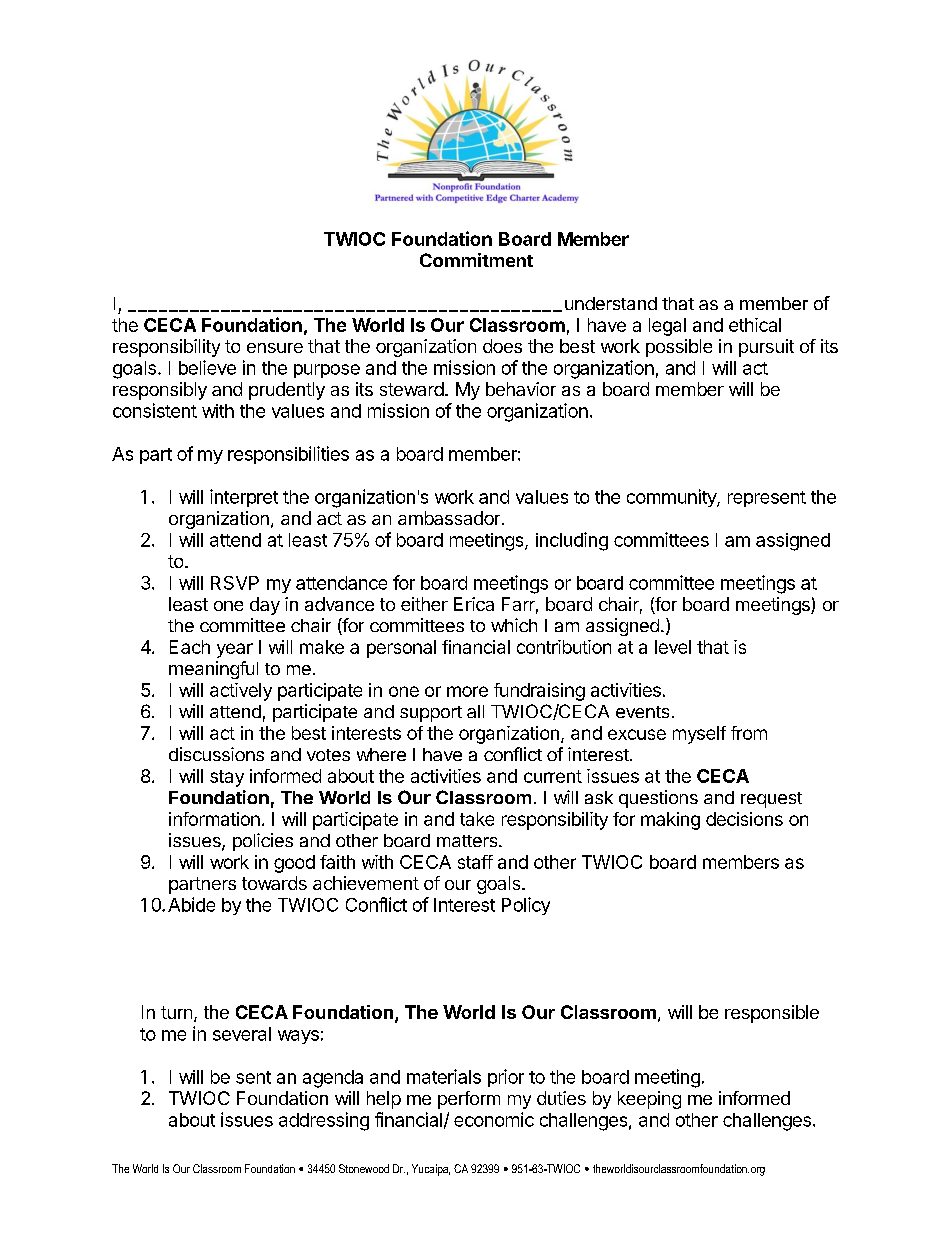 The height and width of the document is (1233, 952). I want to click on several, so click(242, 1034).
